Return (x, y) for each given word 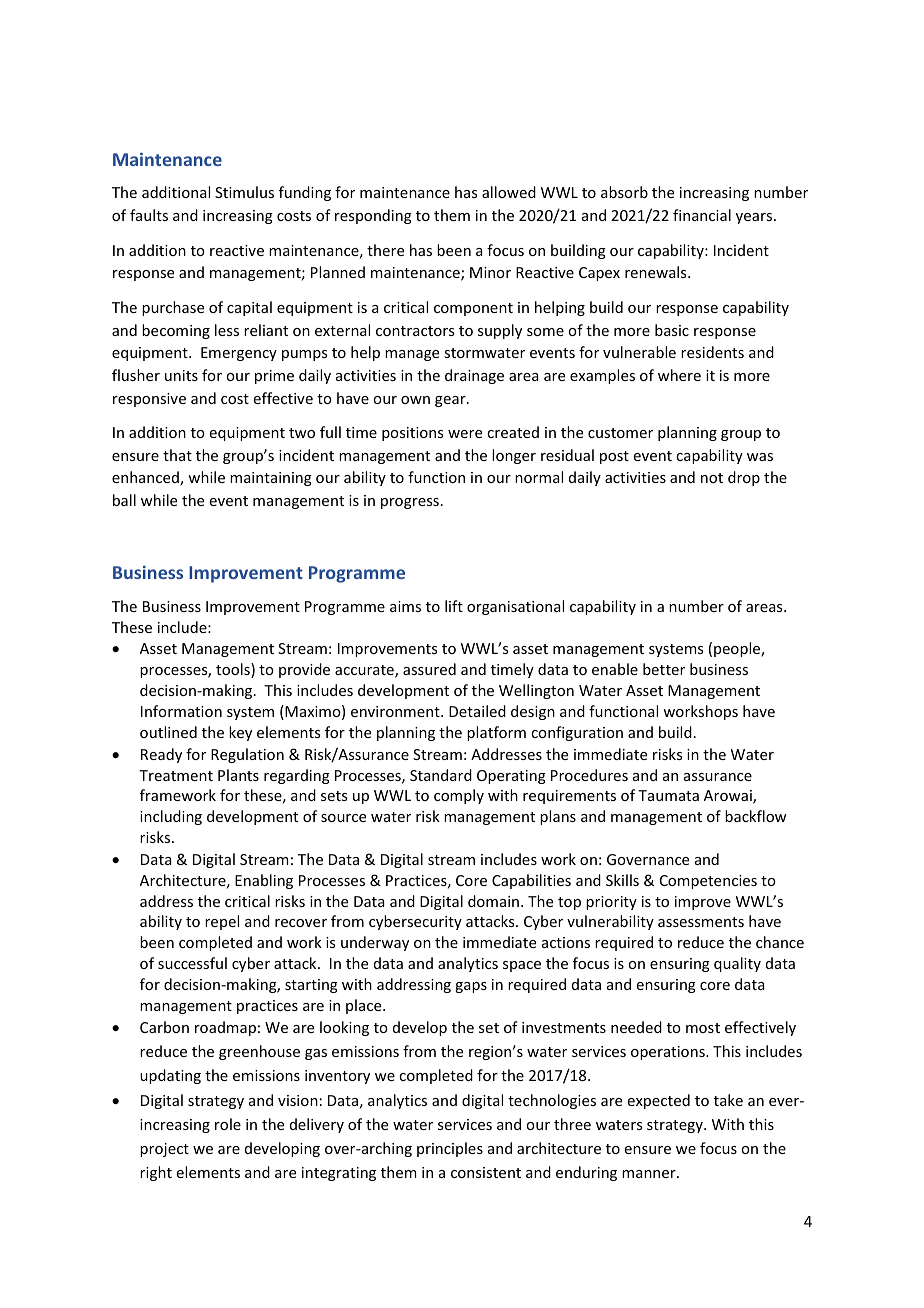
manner (650, 1174)
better (664, 669)
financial (702, 215)
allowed (509, 192)
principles (450, 1149)
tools (234, 670)
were (465, 434)
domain (493, 901)
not (712, 478)
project (164, 1150)
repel (222, 922)
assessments (701, 922)
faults (149, 215)
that (177, 455)
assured (429, 669)
